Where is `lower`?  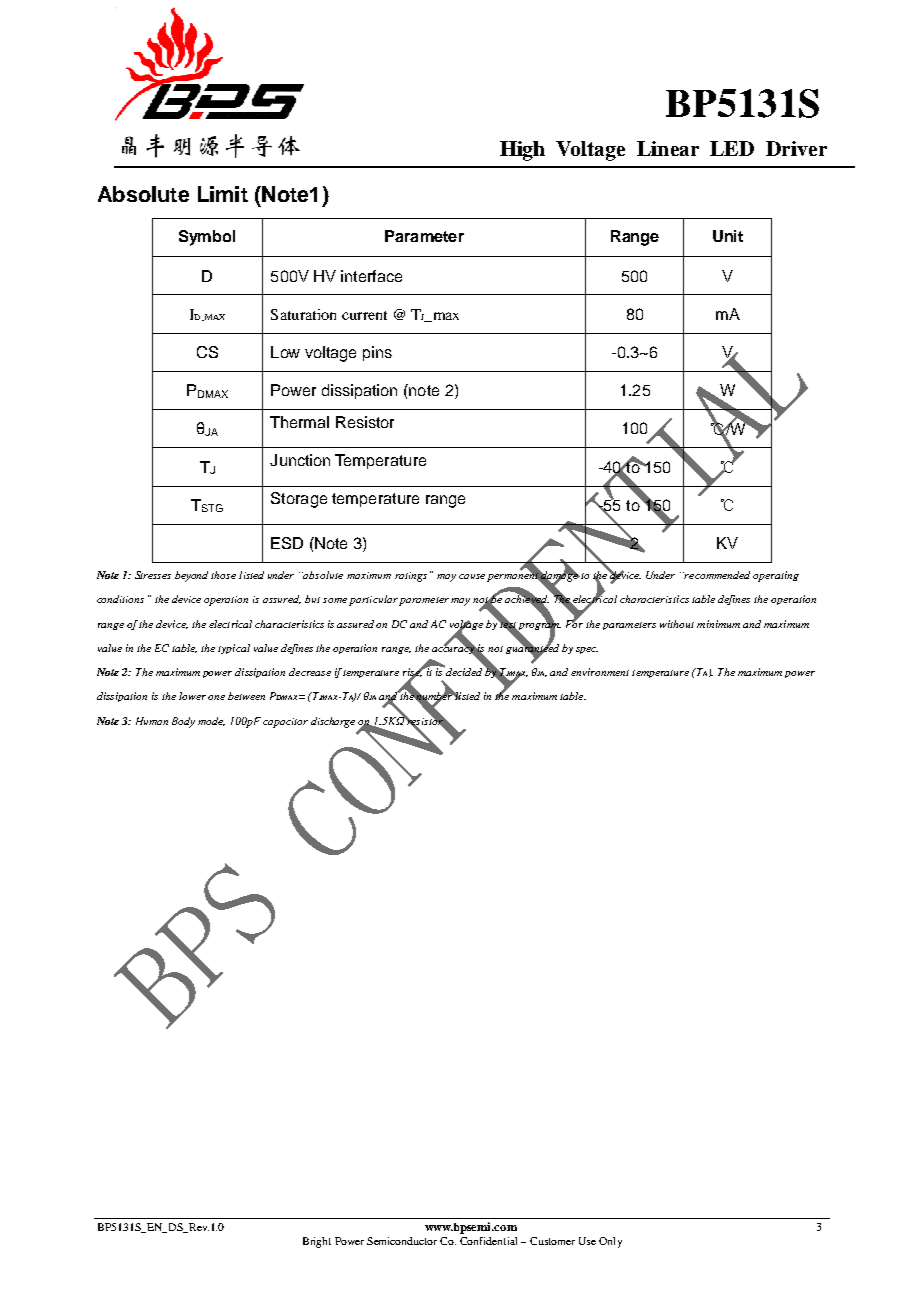 lower is located at coordinates (192, 696).
